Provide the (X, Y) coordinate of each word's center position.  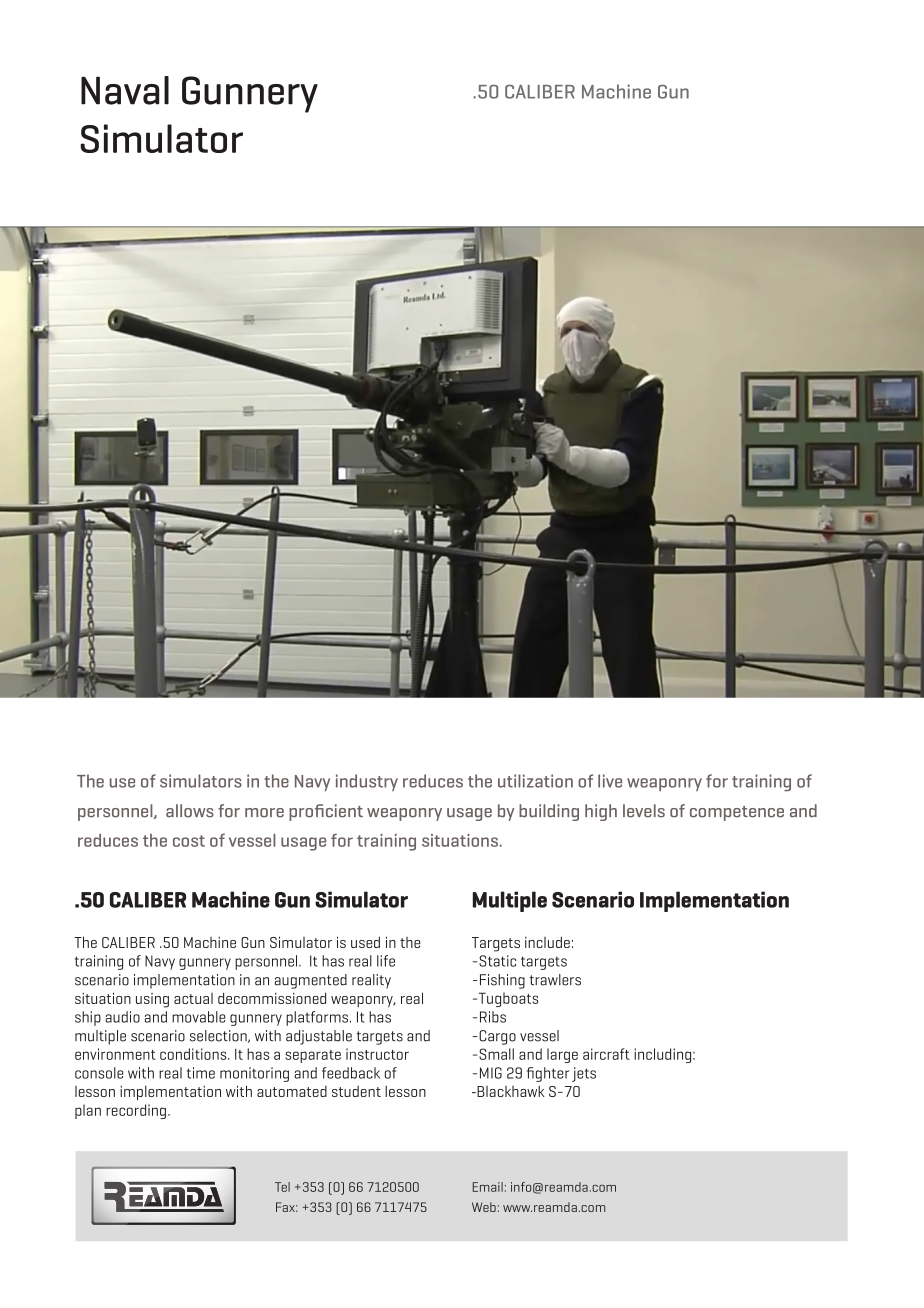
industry (367, 782)
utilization (535, 781)
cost (189, 841)
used (365, 942)
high (601, 812)
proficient (326, 812)
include (547, 942)
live (610, 781)
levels (644, 811)
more (264, 813)
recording (136, 1111)
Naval (125, 90)
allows (190, 811)
